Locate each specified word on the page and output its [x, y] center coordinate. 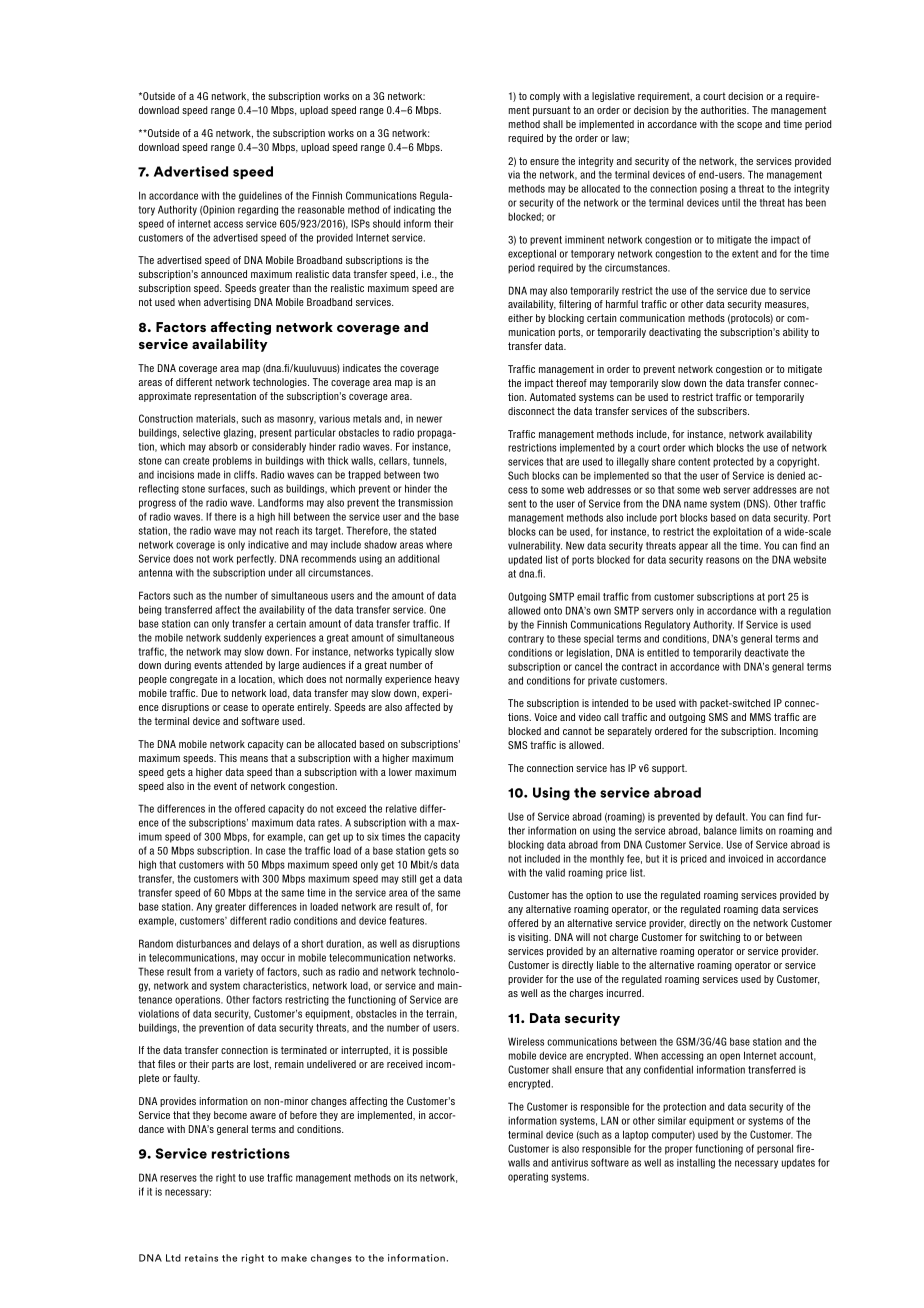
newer [429, 419]
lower [400, 772]
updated [525, 560]
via [514, 175]
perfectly [256, 559]
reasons [723, 560]
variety [239, 973]
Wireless [526, 1041]
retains [201, 1258]
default [732, 816]
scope [749, 126]
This [228, 758]
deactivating [675, 333]
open [730, 1057]
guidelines [260, 196]
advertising [227, 303]
